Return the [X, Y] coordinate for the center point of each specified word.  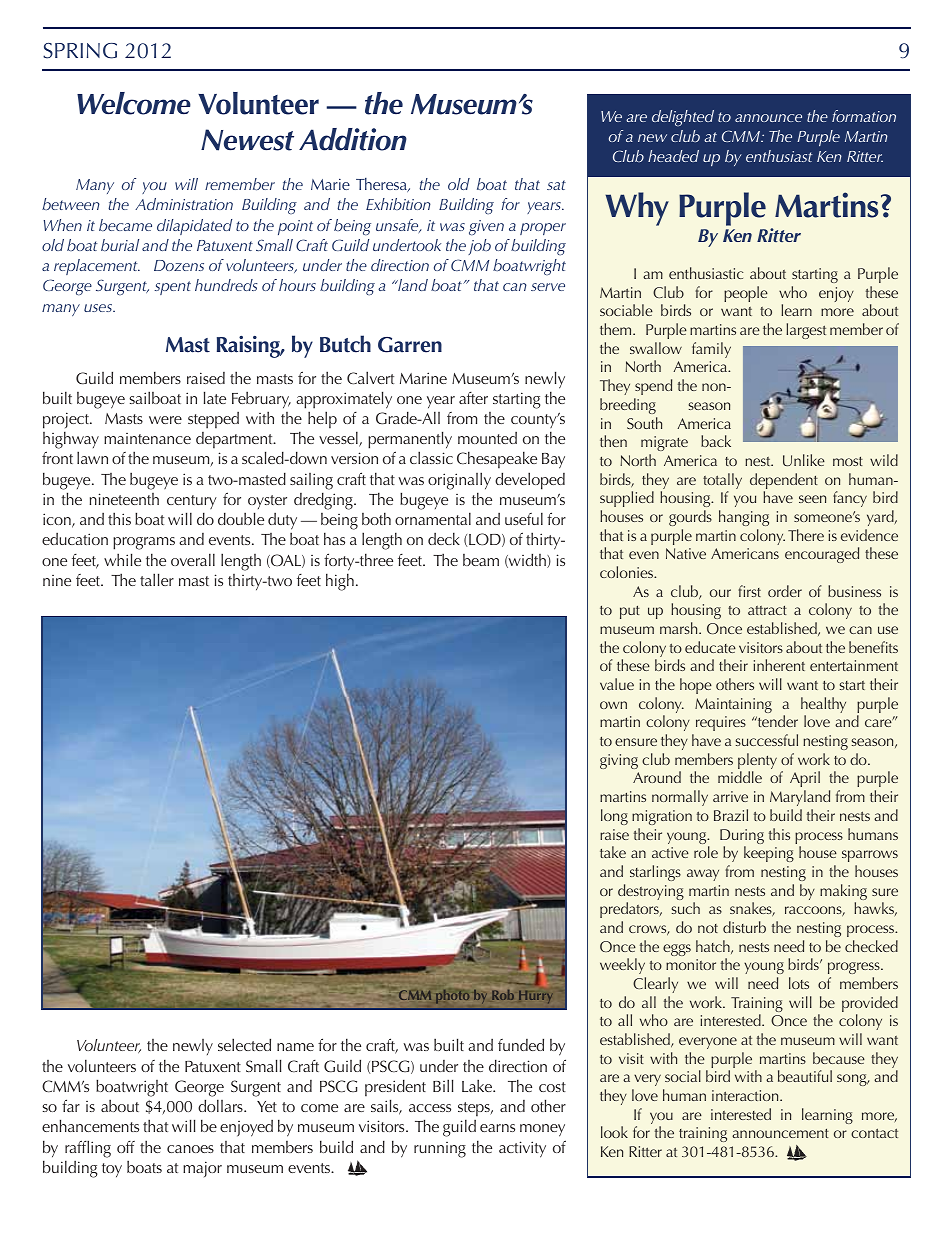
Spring [80, 51]
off [126, 1147]
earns [497, 1128]
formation [864, 116]
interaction [746, 1095]
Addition [353, 139]
